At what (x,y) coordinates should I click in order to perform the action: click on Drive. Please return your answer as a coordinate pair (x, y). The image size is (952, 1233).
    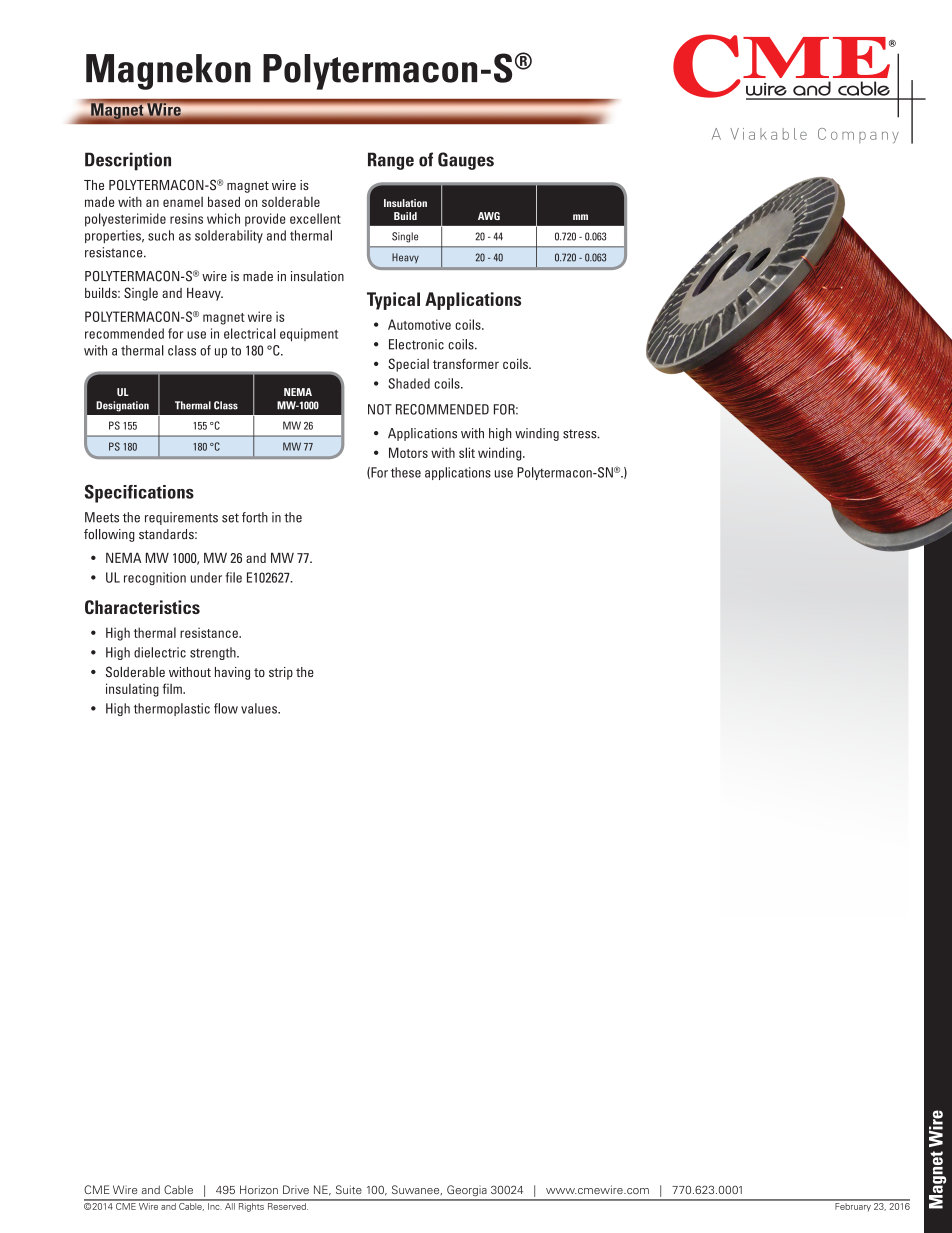
    Looking at the image, I should click on (296, 1189).
